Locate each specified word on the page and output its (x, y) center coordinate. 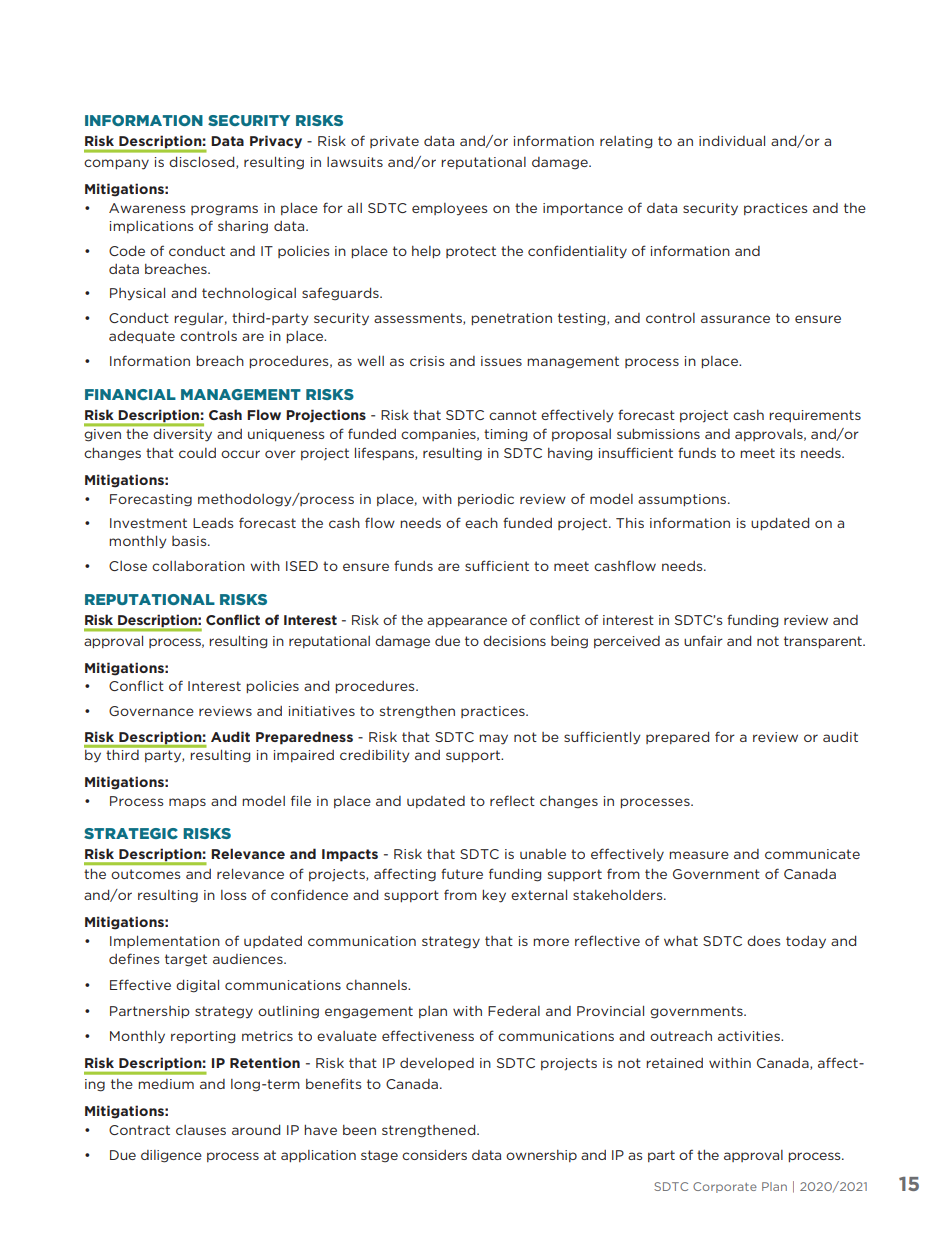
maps (187, 803)
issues (501, 361)
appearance (467, 622)
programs (224, 210)
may (493, 739)
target (186, 960)
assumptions (683, 500)
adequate (142, 337)
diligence (171, 1156)
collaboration (198, 566)
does (763, 941)
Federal (514, 1011)
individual (732, 141)
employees (449, 209)
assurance (735, 319)
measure (699, 855)
